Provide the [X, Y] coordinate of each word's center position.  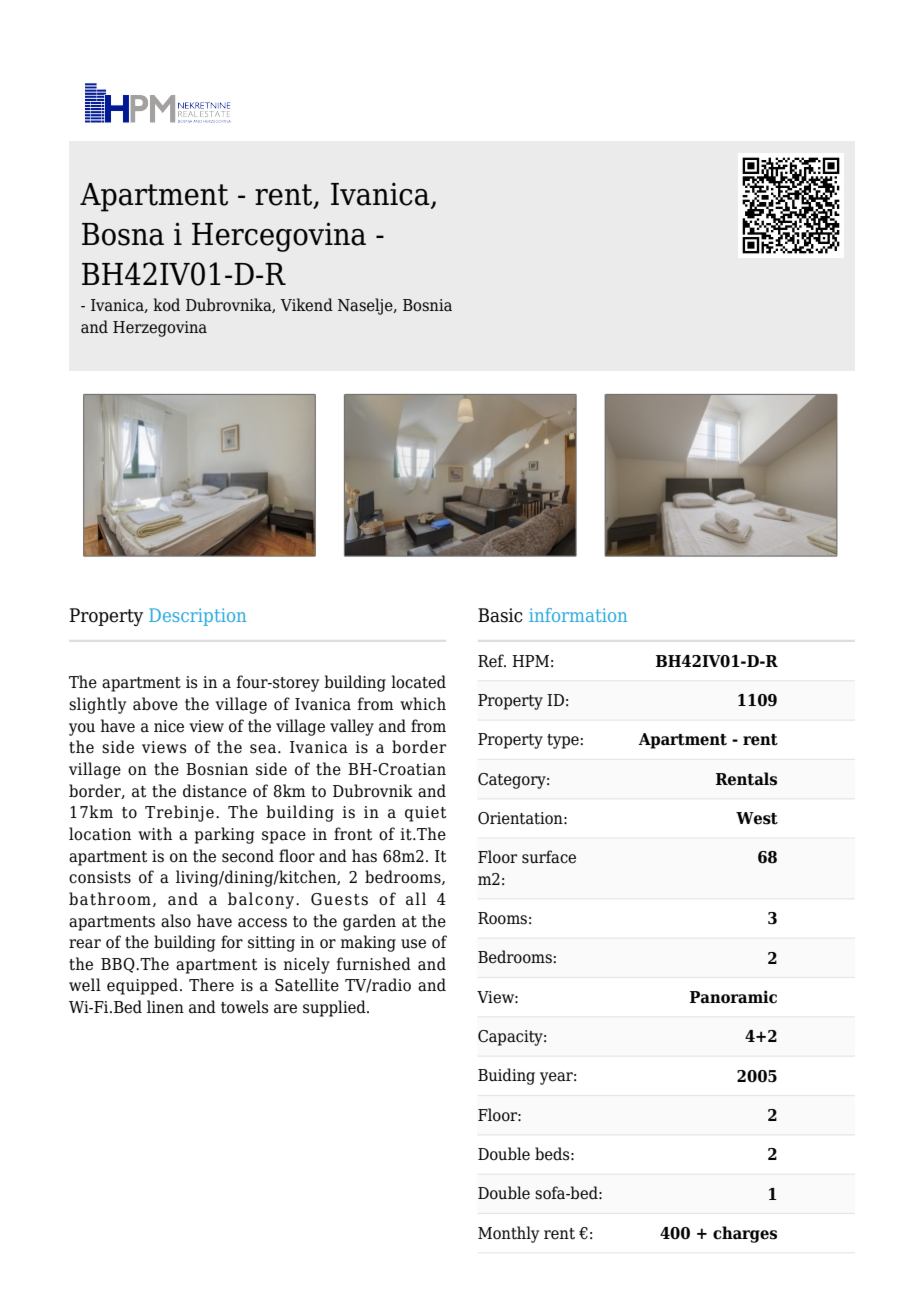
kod [166, 305]
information [578, 615]
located [418, 682]
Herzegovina [160, 329]
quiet [425, 814]
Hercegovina [279, 237]
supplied [335, 1008]
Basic [500, 615]
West [757, 818]
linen [165, 1007]
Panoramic [733, 997]
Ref [492, 661]
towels [245, 1007]
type [563, 741]
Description [197, 617]
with [155, 834]
